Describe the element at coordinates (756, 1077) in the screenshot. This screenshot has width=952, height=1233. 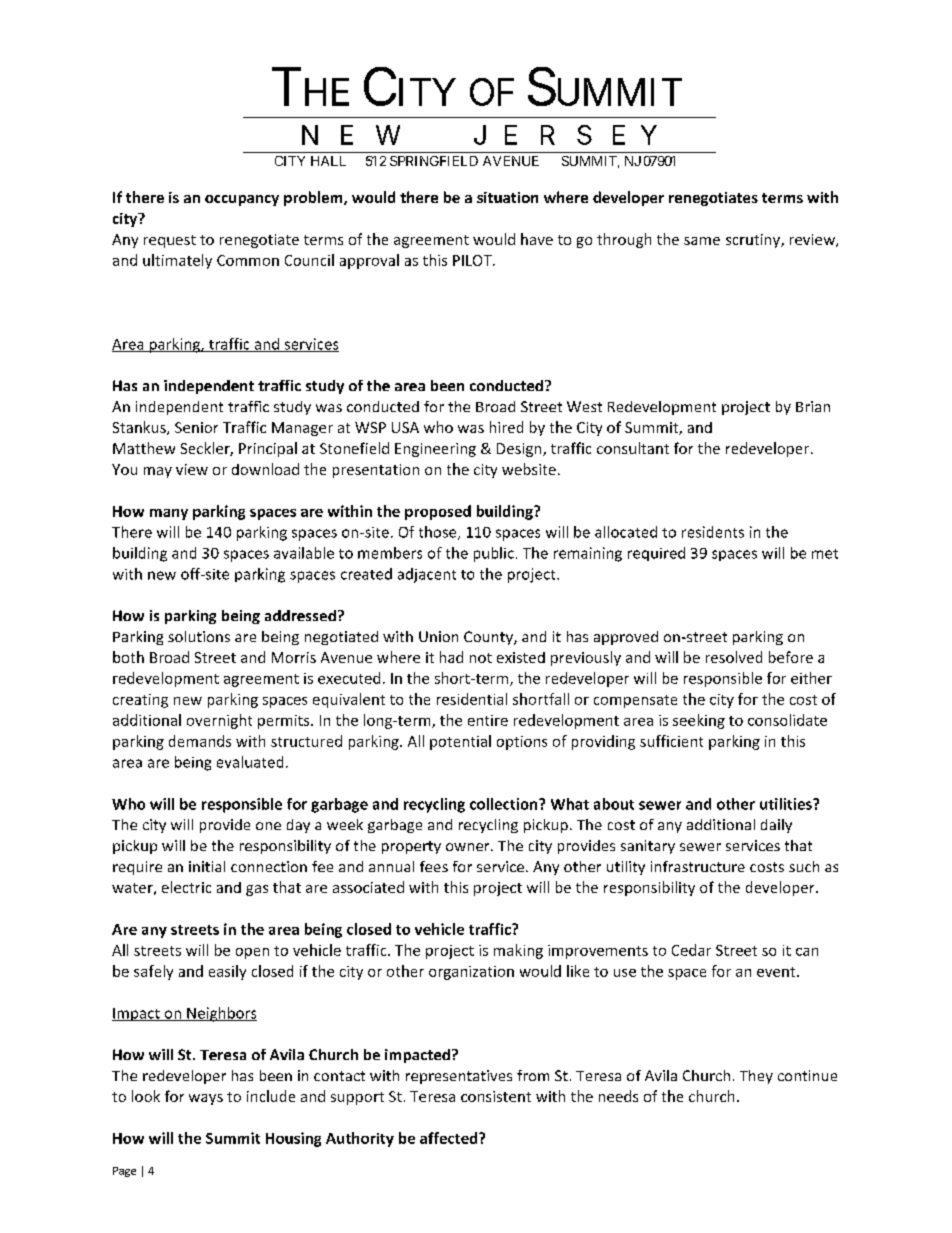
I see `They` at that location.
